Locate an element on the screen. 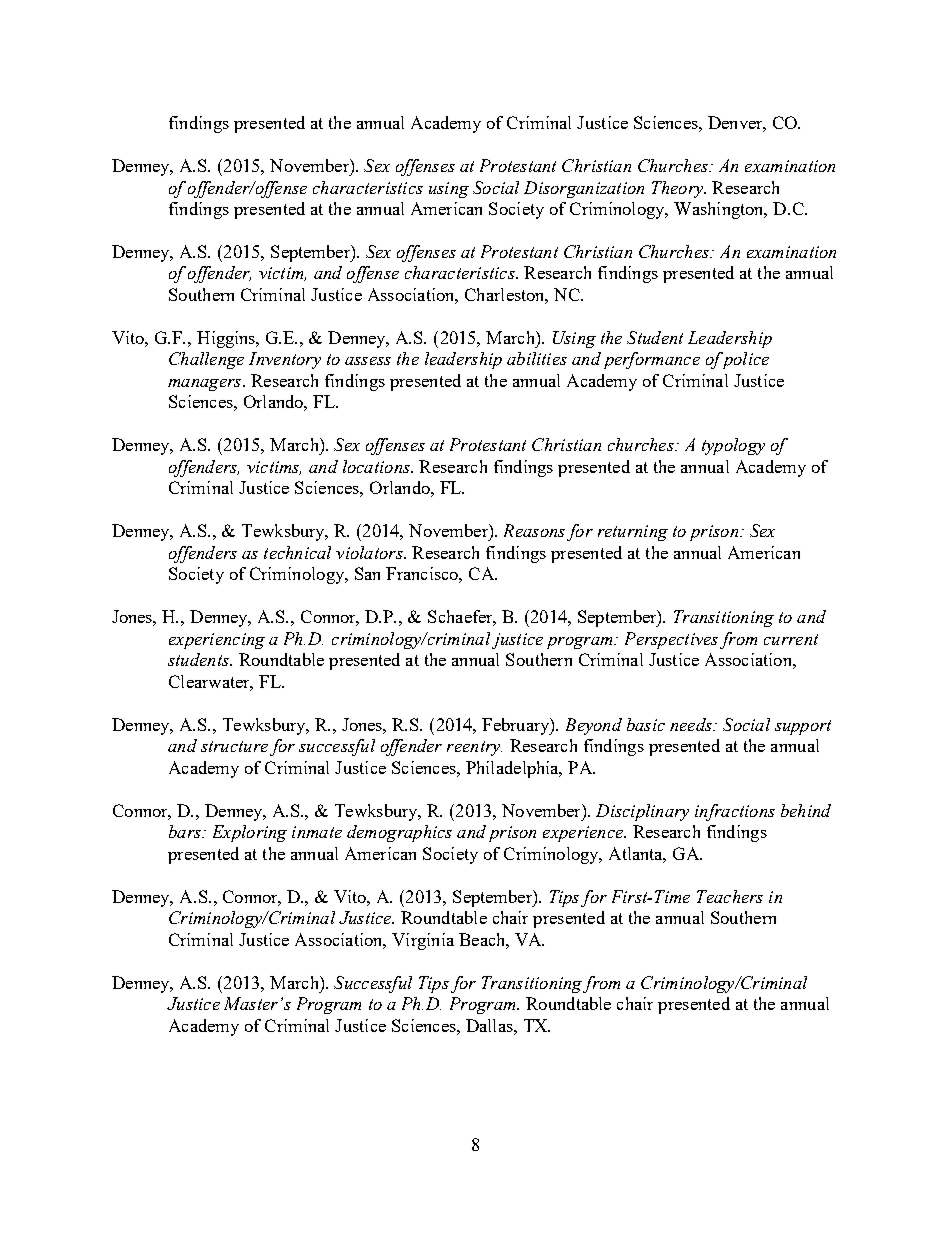 Image resolution: width=952 pixels, height=1233 pixels. Philadelphia is located at coordinates (513, 769).
